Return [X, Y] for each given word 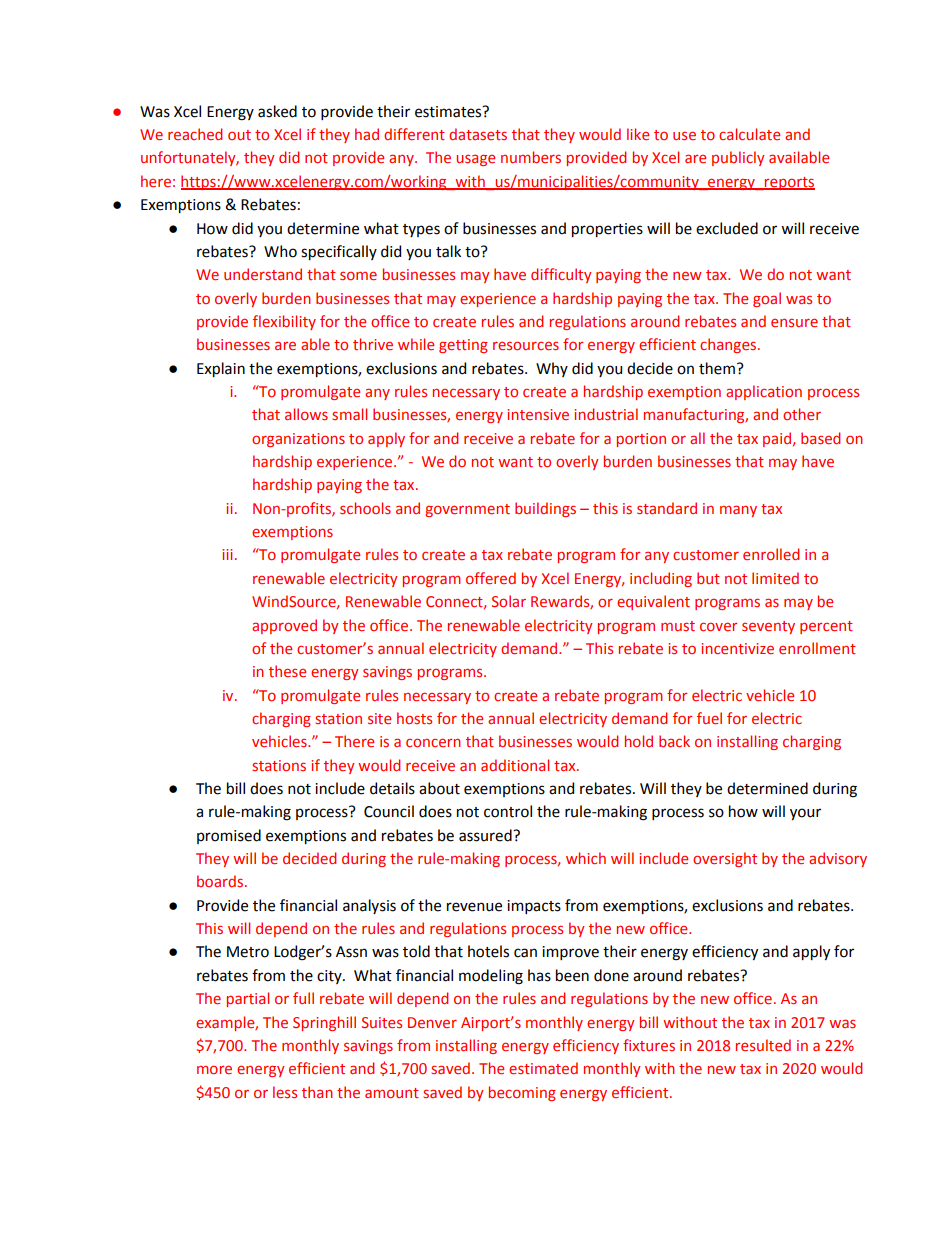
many [738, 511]
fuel [709, 718]
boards [221, 881]
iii [227, 554]
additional [515, 765]
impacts [534, 907]
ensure [794, 322]
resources [526, 345]
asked [277, 111]
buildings [545, 509]
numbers [531, 157]
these [287, 671]
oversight [725, 859]
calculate [749, 134]
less [285, 1092]
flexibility [284, 322]
